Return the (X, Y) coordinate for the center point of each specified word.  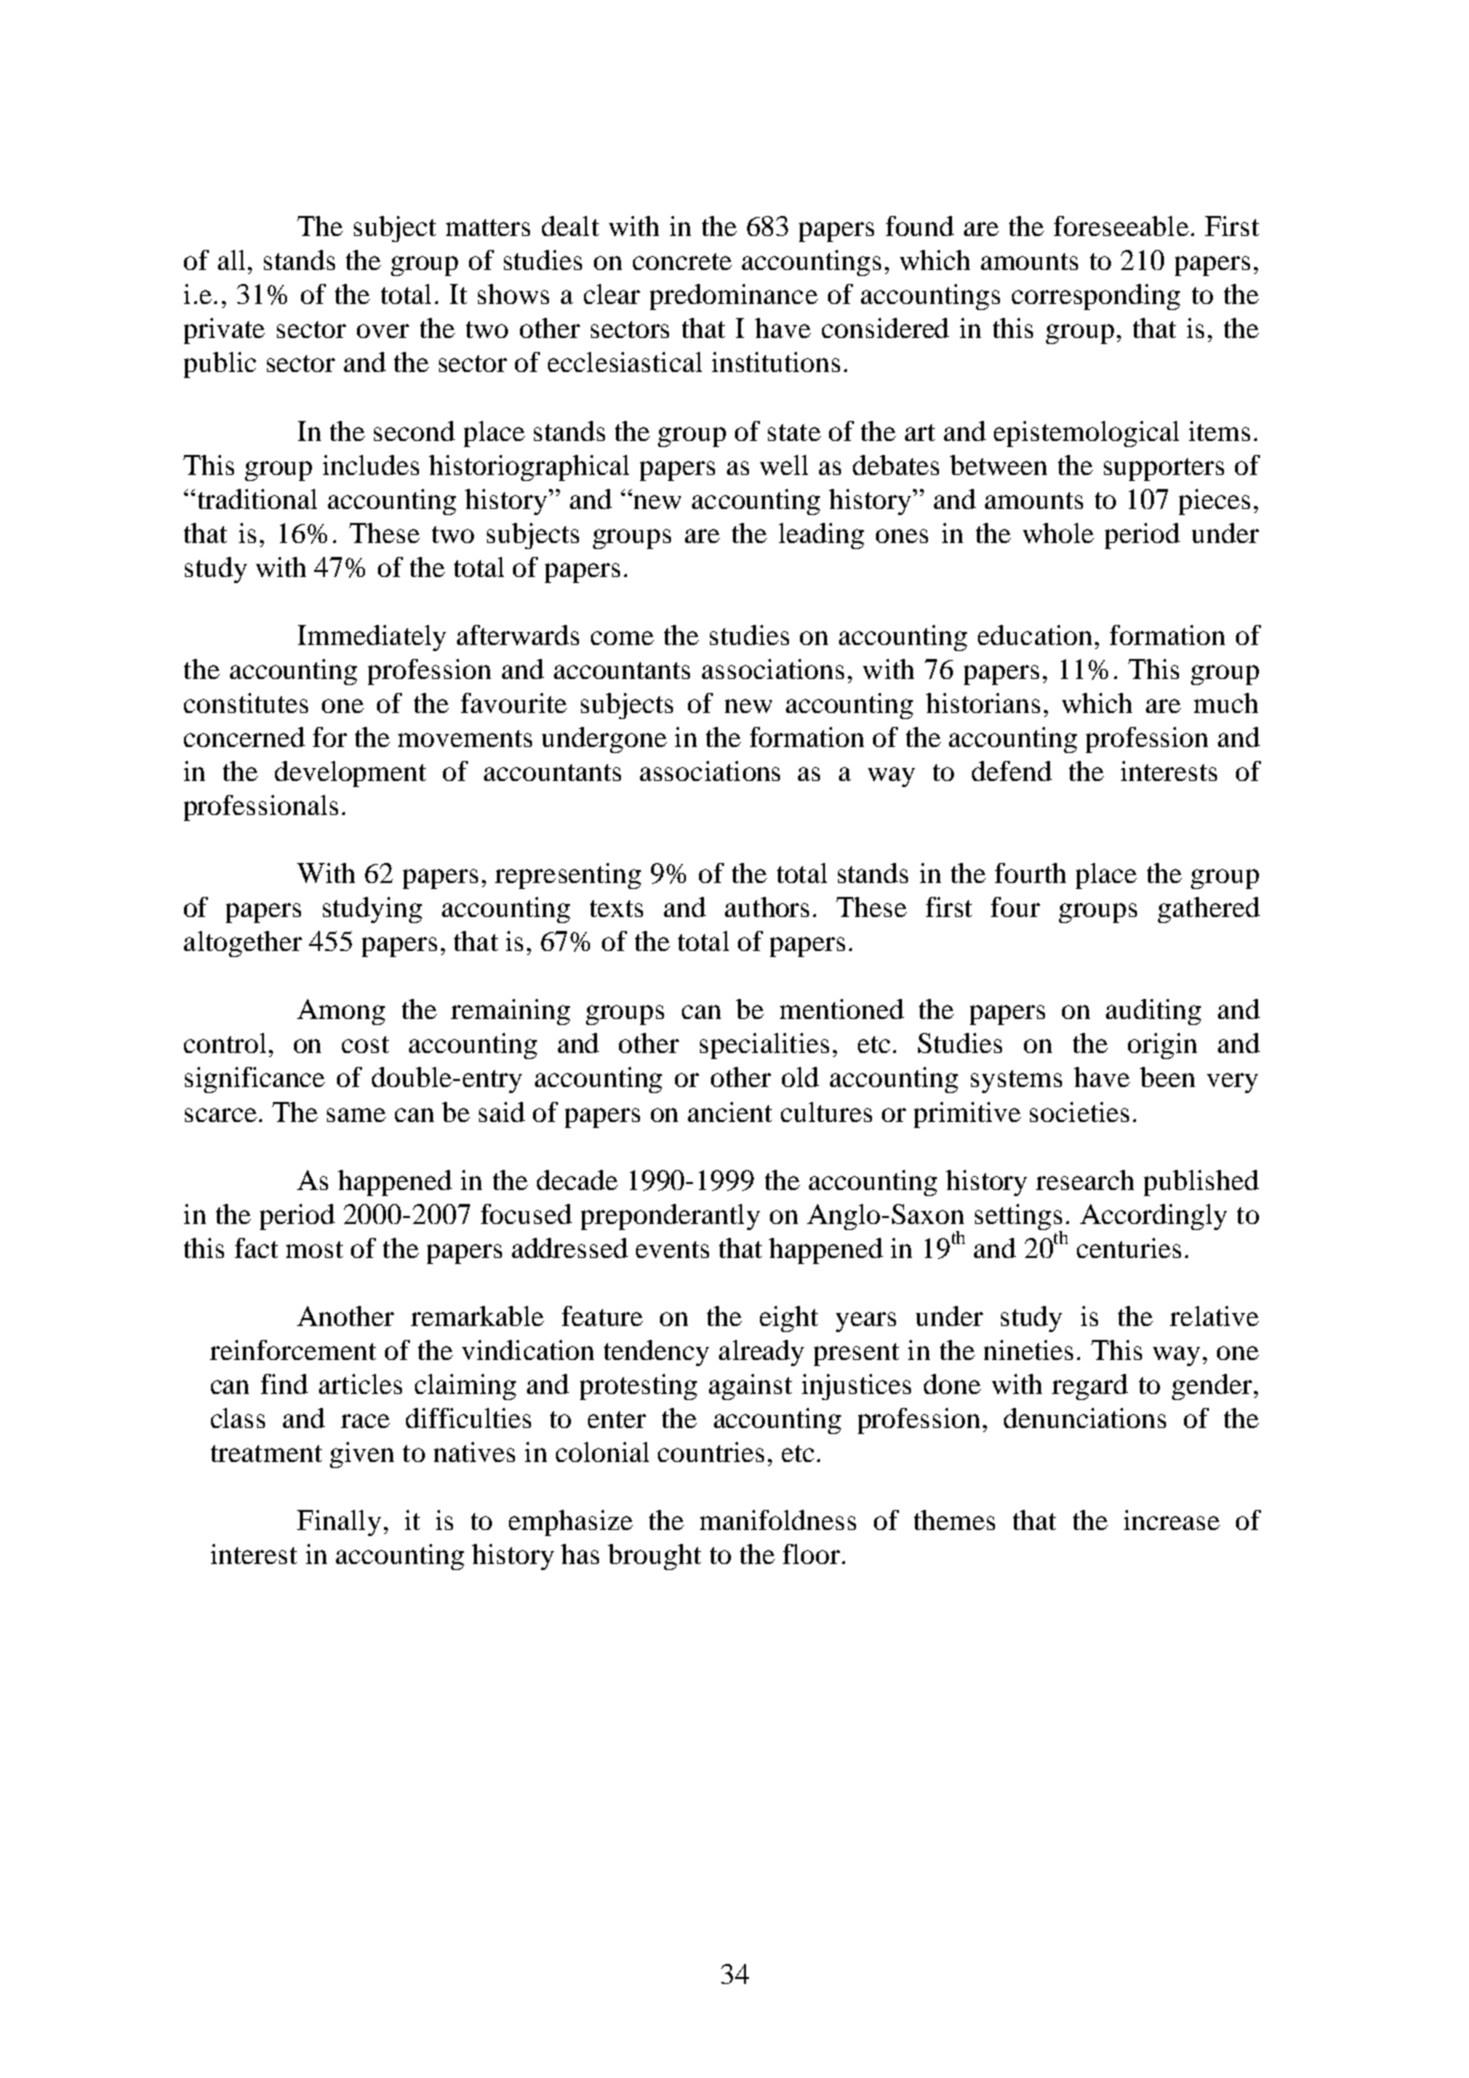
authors (767, 907)
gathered (1209, 910)
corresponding (1096, 297)
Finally (339, 1523)
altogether (243, 944)
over (383, 331)
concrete (682, 261)
